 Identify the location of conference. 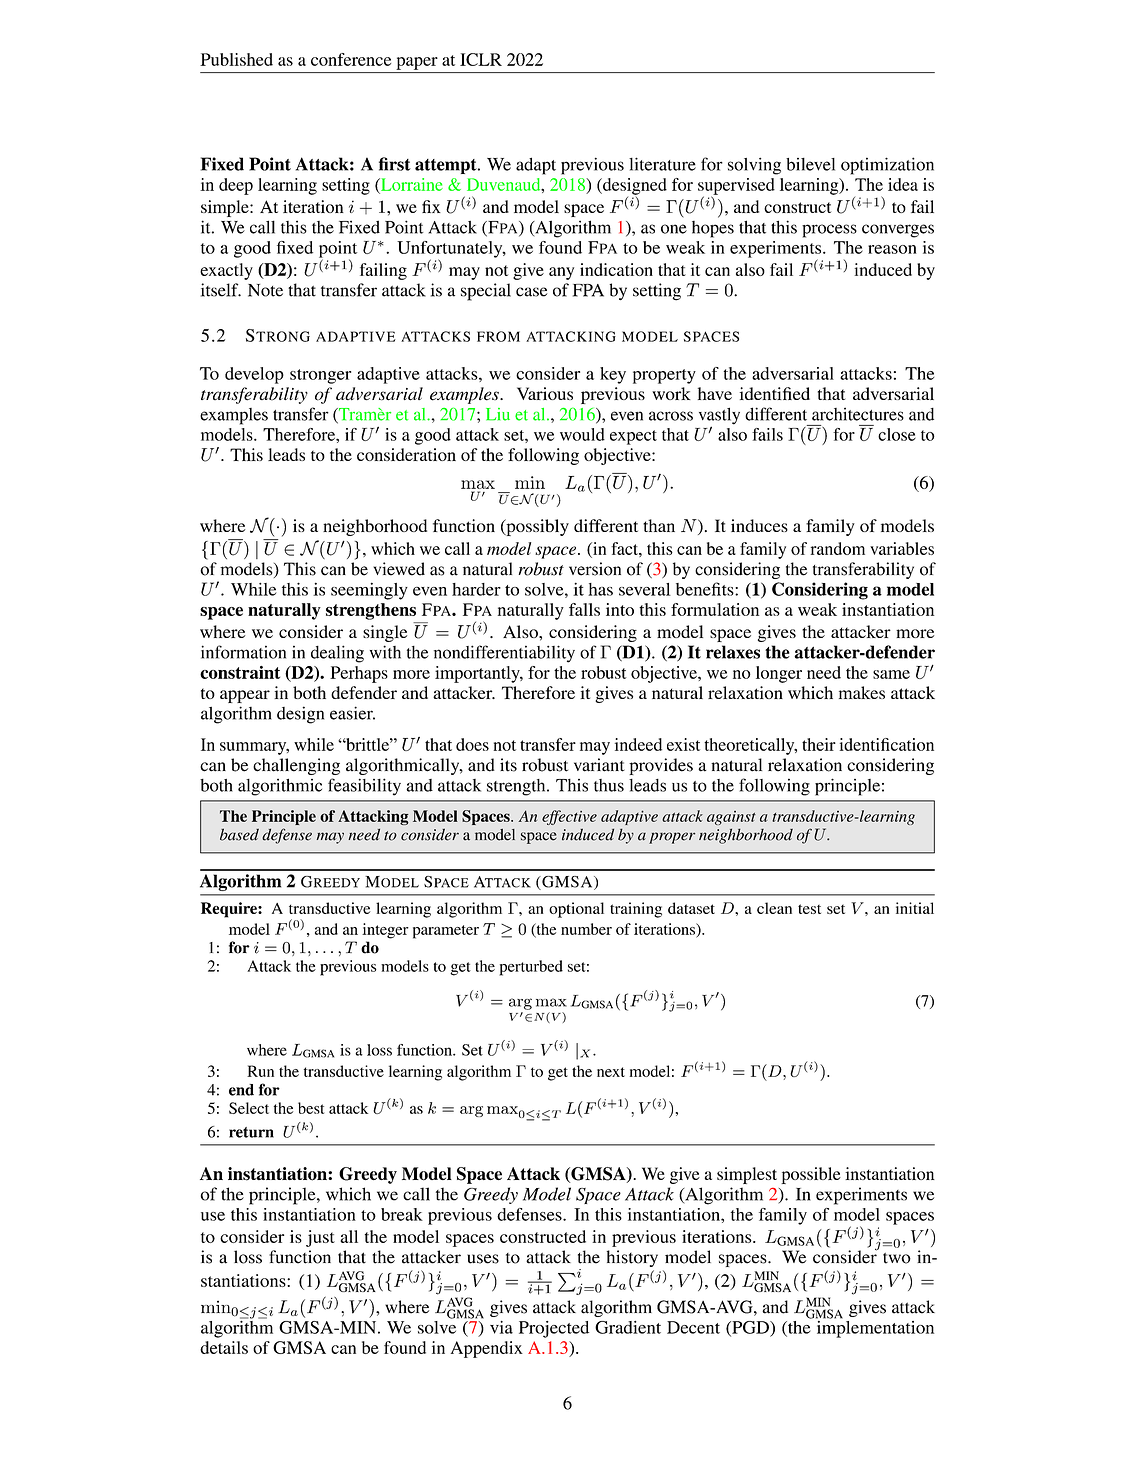
(351, 59).
